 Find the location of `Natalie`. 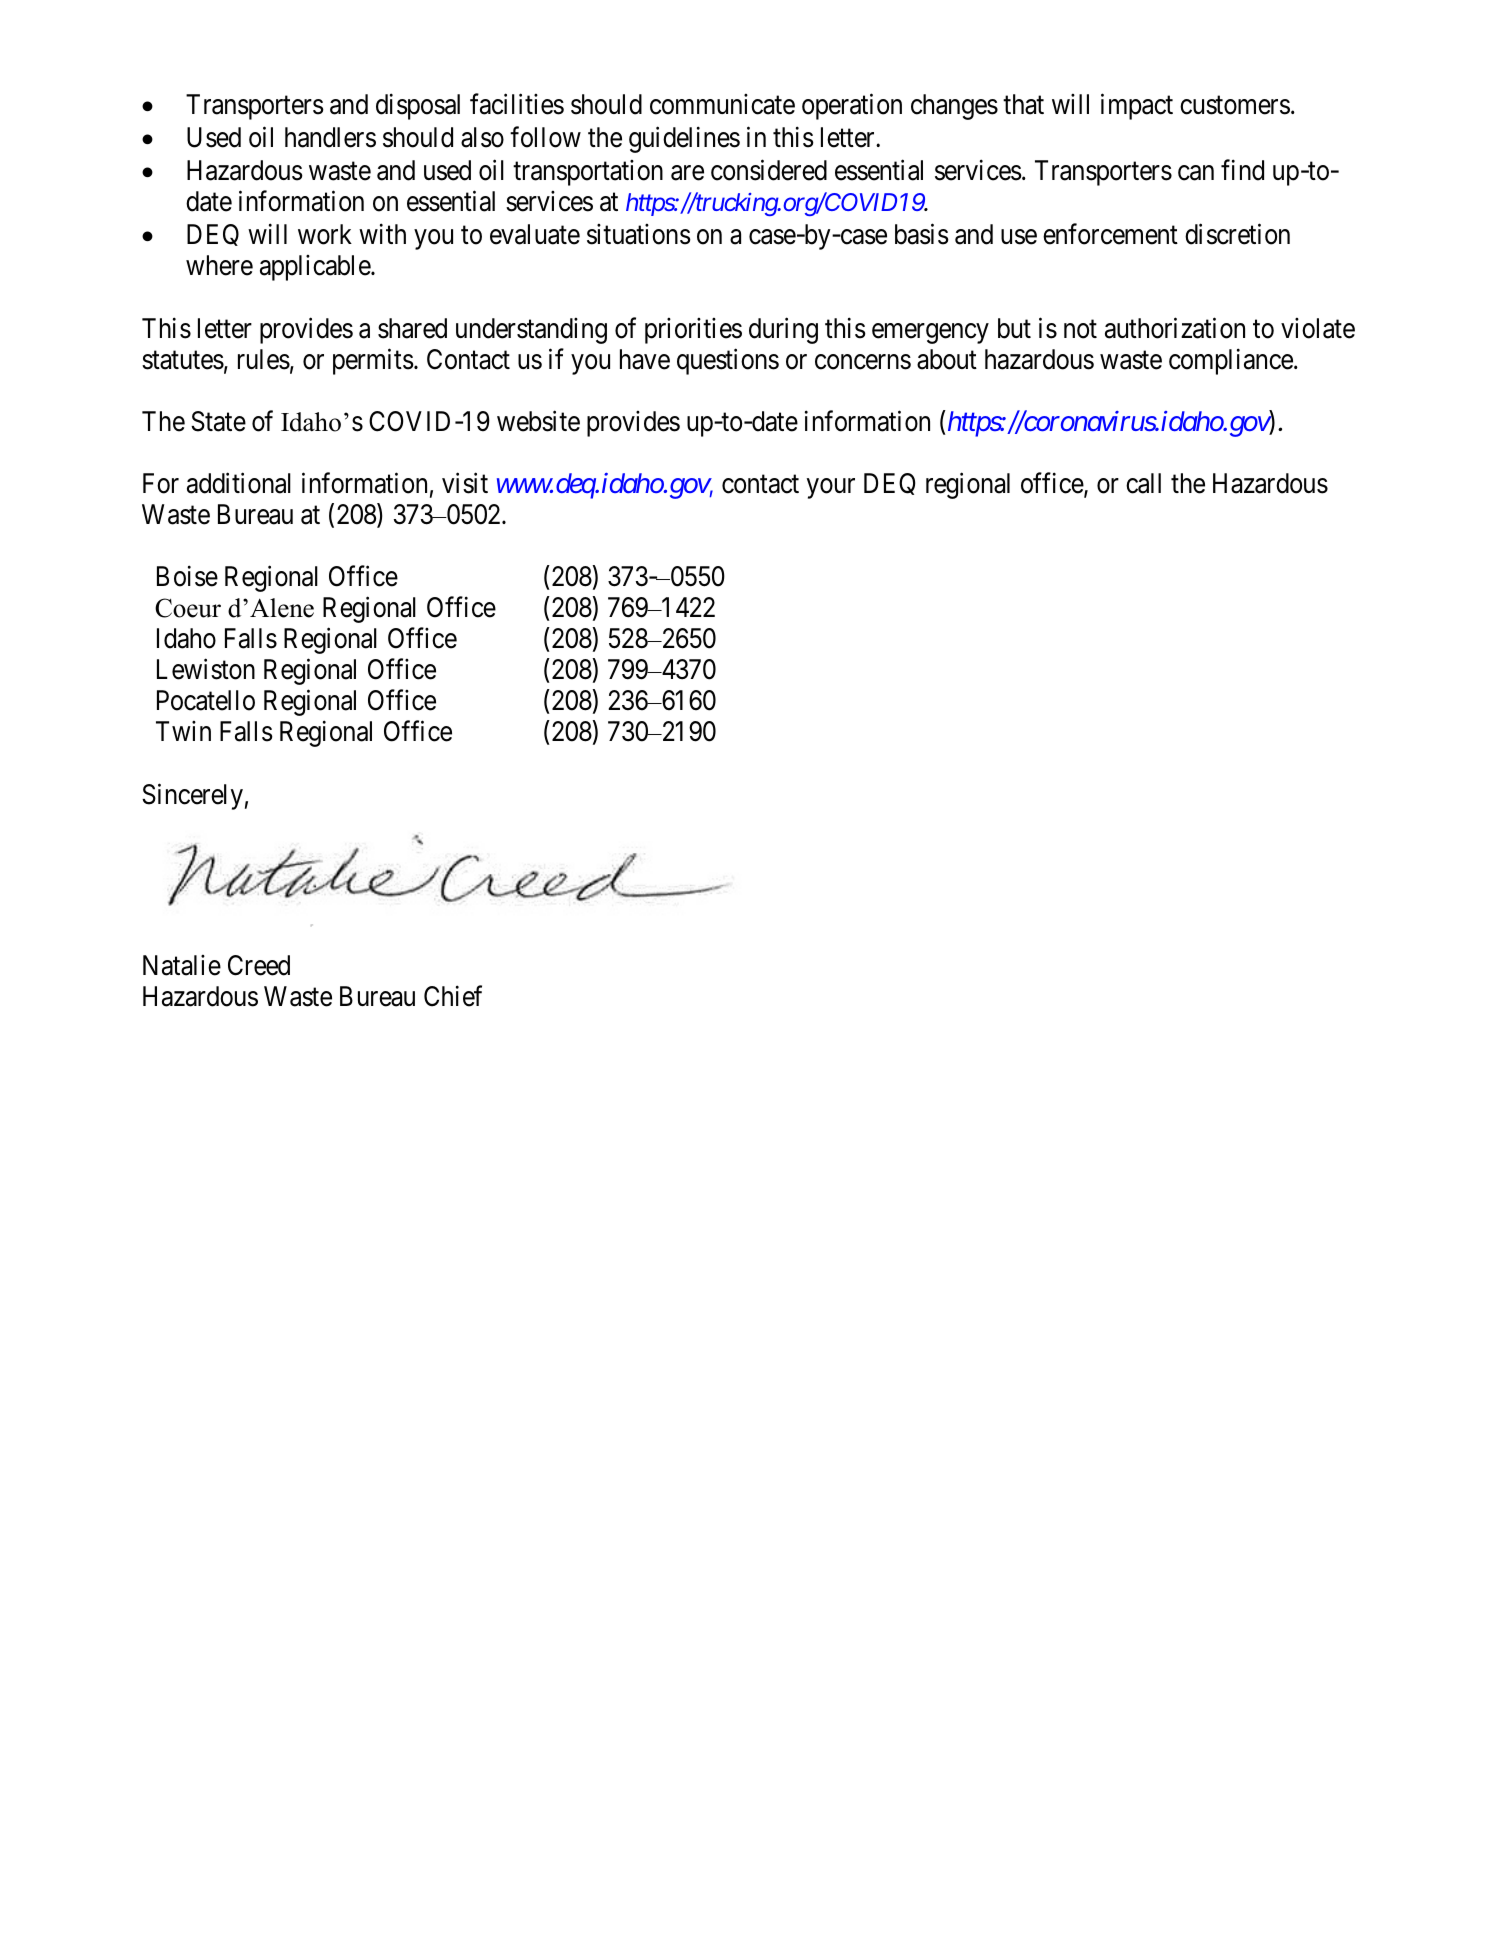

Natalie is located at coordinates (182, 965).
